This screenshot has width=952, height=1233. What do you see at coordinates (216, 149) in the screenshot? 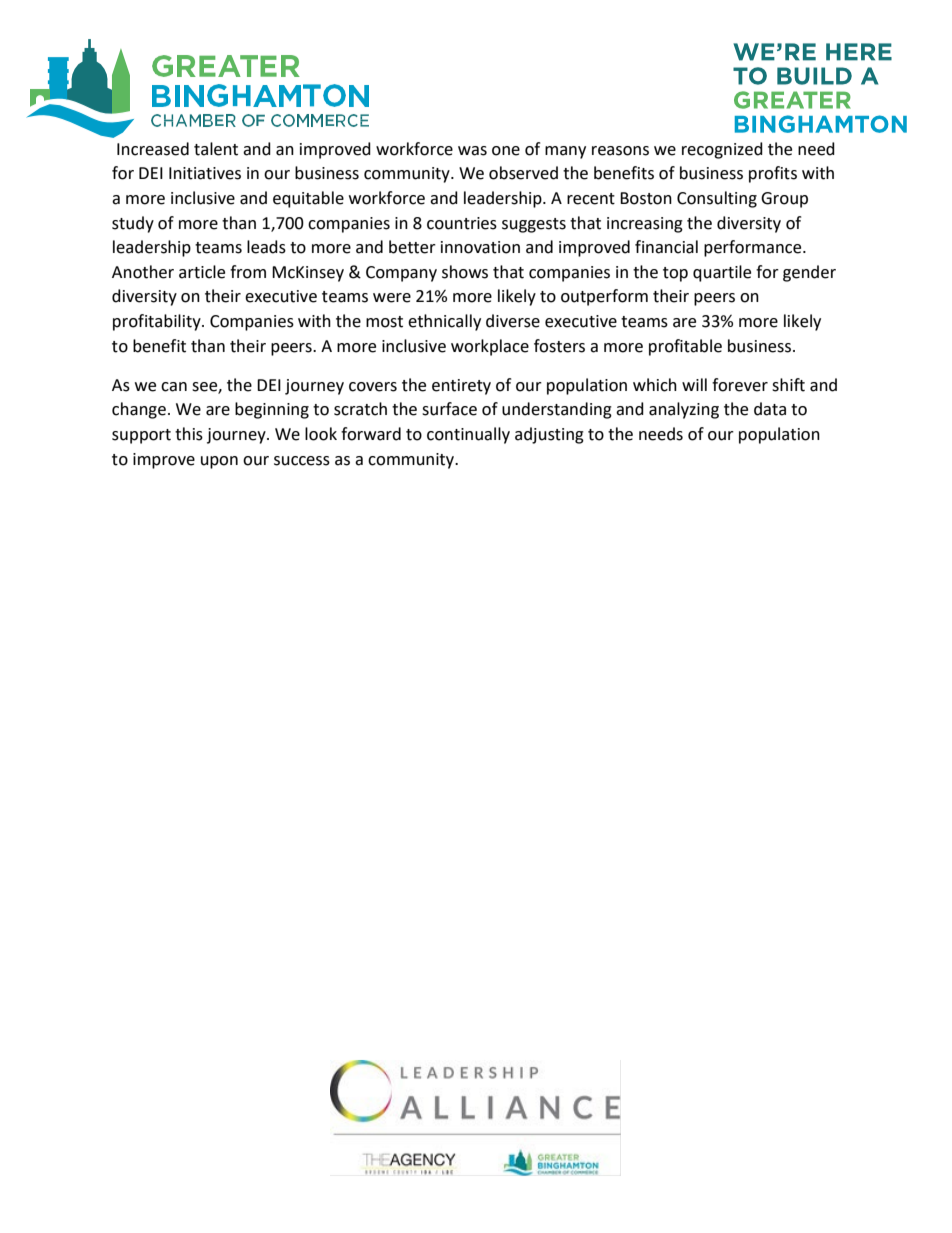
I see `talent` at bounding box center [216, 149].
